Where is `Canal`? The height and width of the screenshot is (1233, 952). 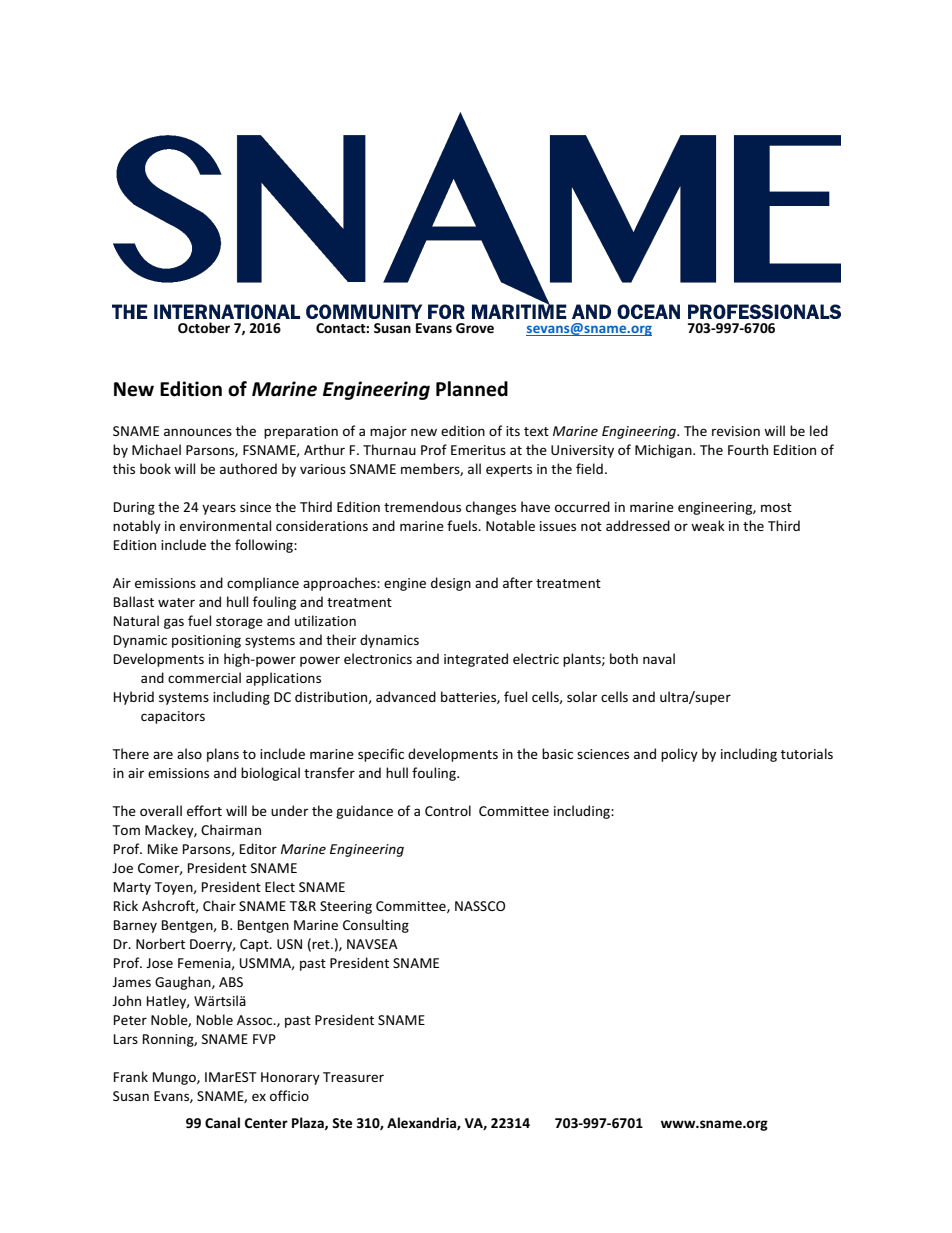 Canal is located at coordinates (222, 1122).
